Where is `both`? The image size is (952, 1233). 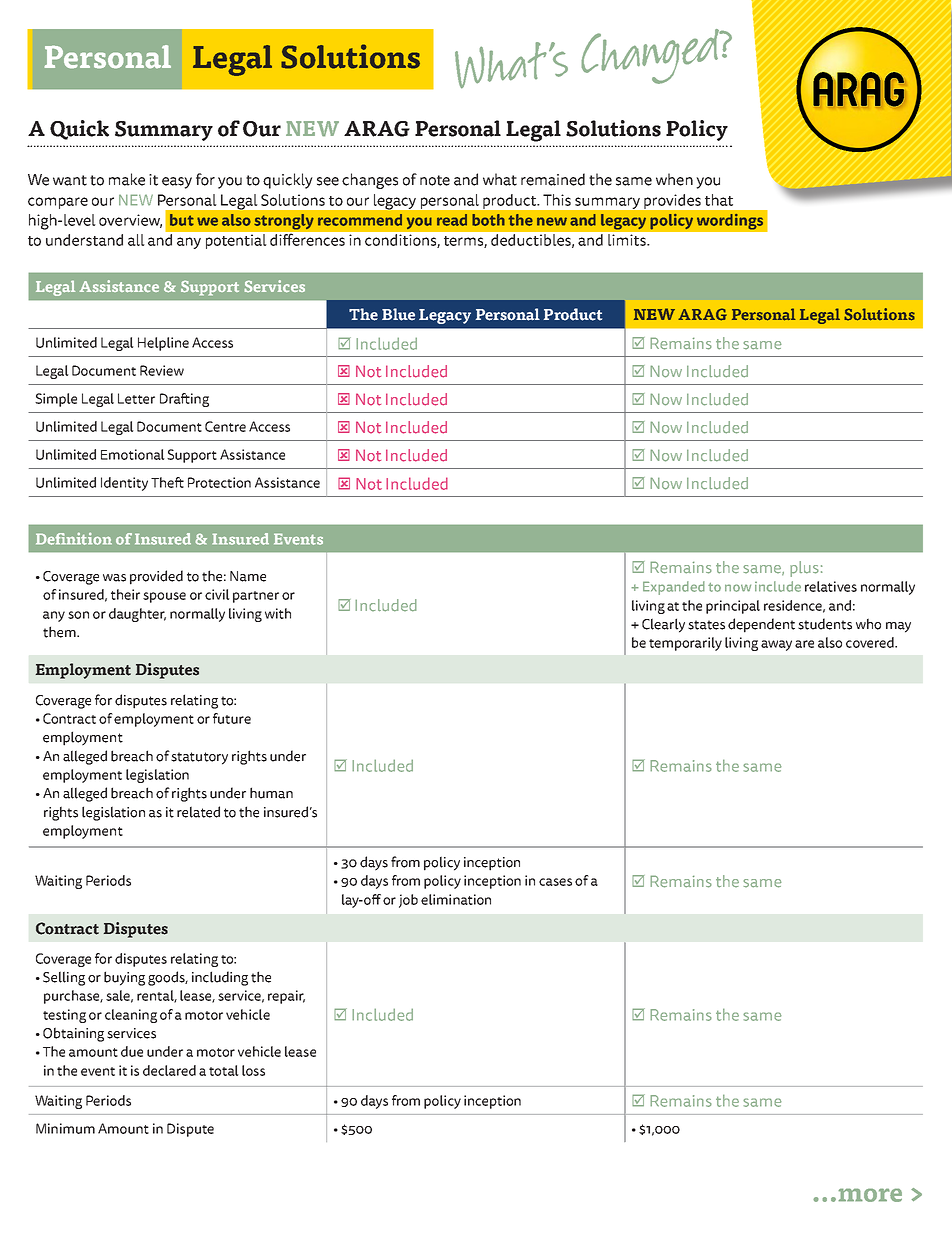
both is located at coordinates (488, 220).
